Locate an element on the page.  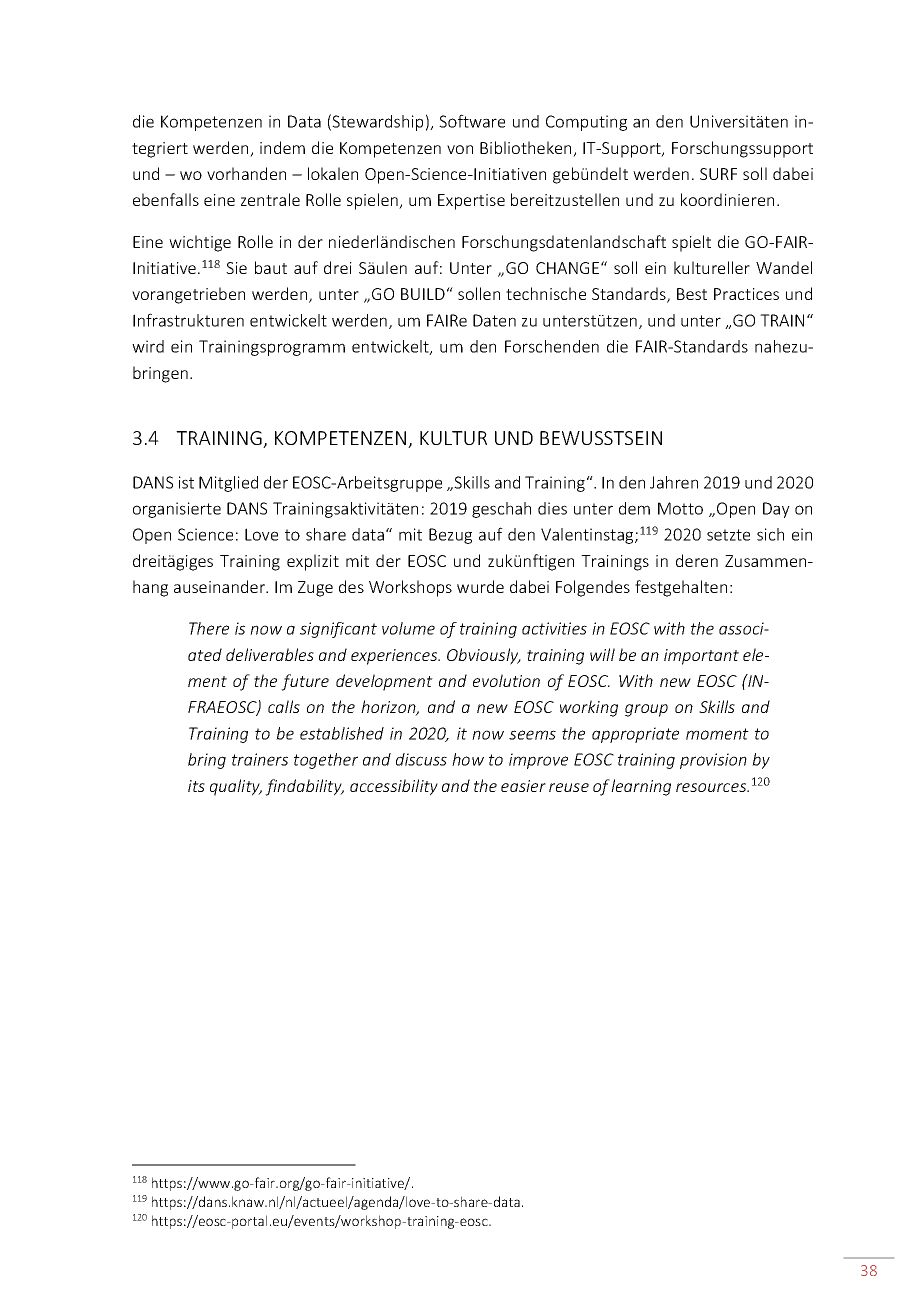
SURF is located at coordinates (718, 174).
